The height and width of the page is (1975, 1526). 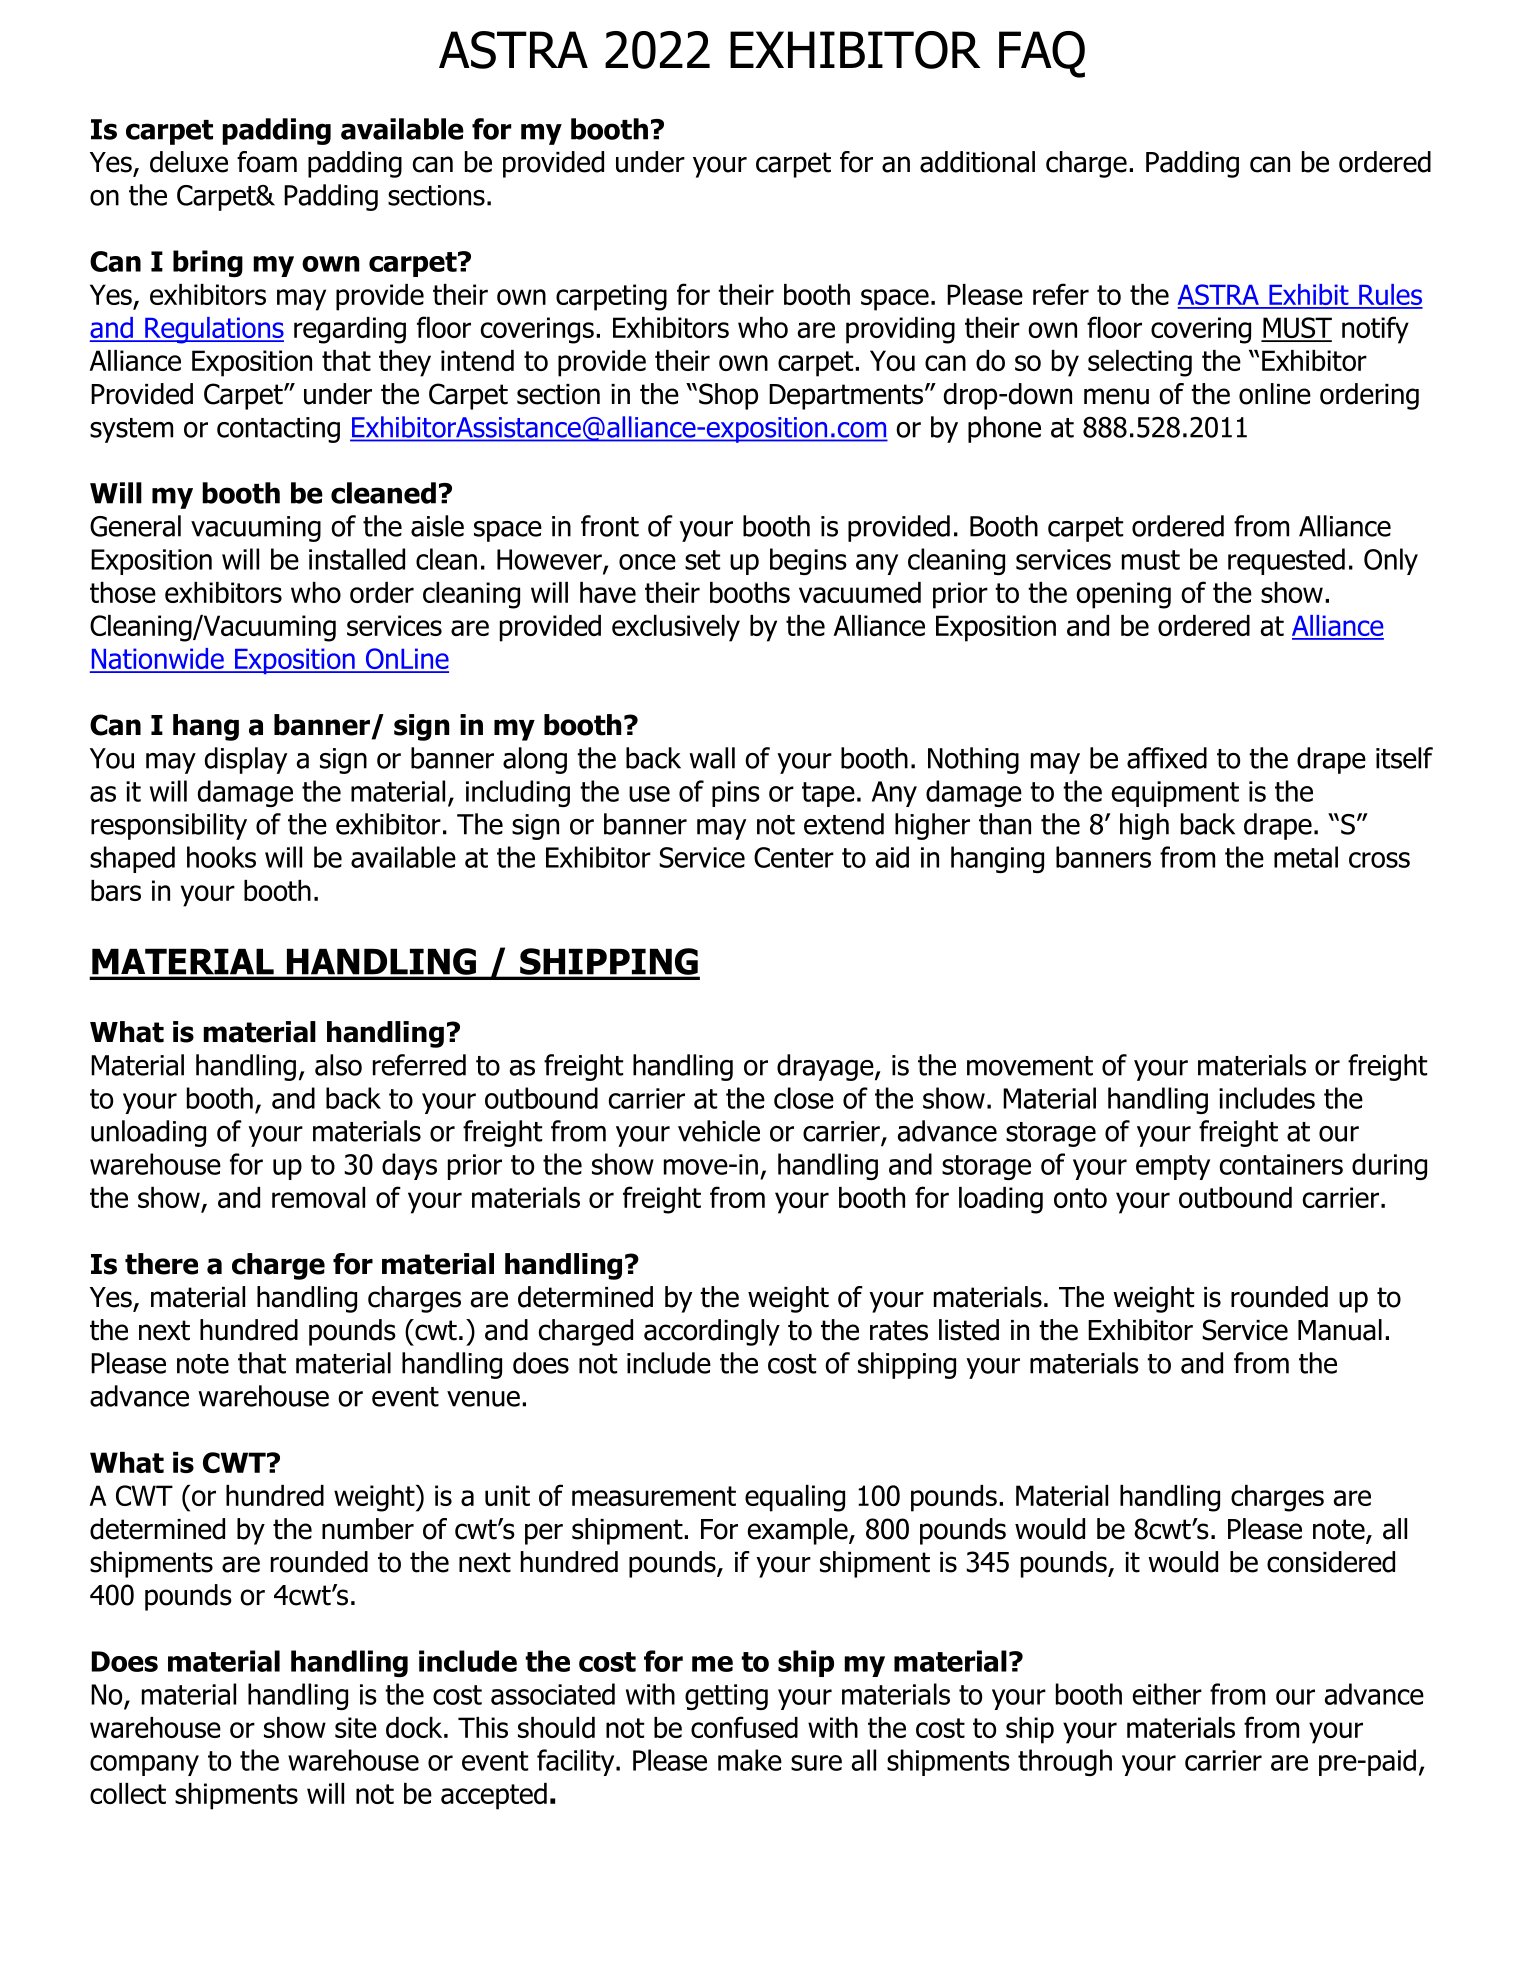 I want to click on hooks, so click(x=221, y=857).
